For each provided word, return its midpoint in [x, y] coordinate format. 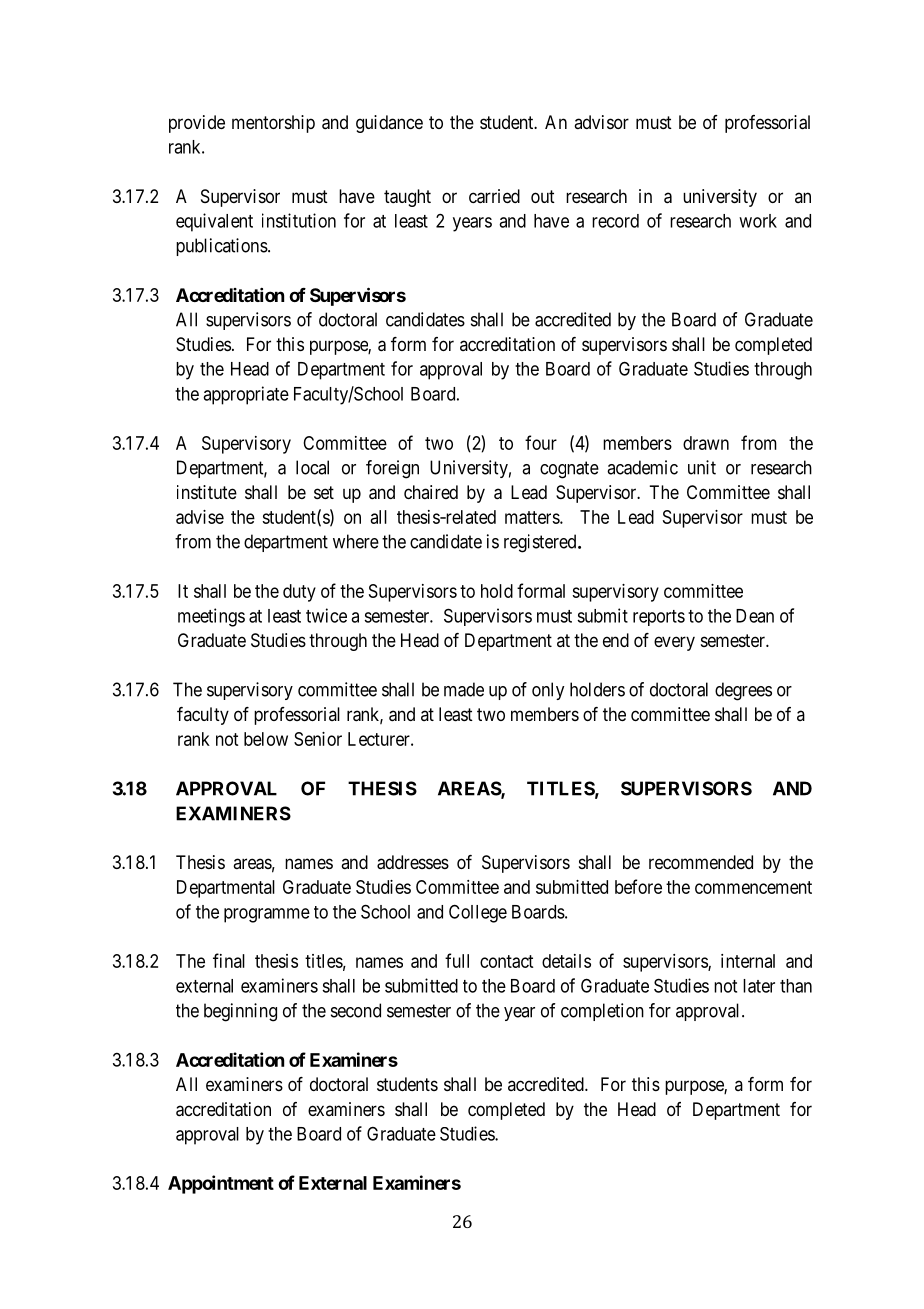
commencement [753, 887]
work [758, 221]
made [464, 689]
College [478, 913]
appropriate [246, 395]
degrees [743, 691]
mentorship [273, 124]
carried [494, 196]
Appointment [221, 1184]
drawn [706, 443]
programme [267, 915]
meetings [211, 617]
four [541, 442]
